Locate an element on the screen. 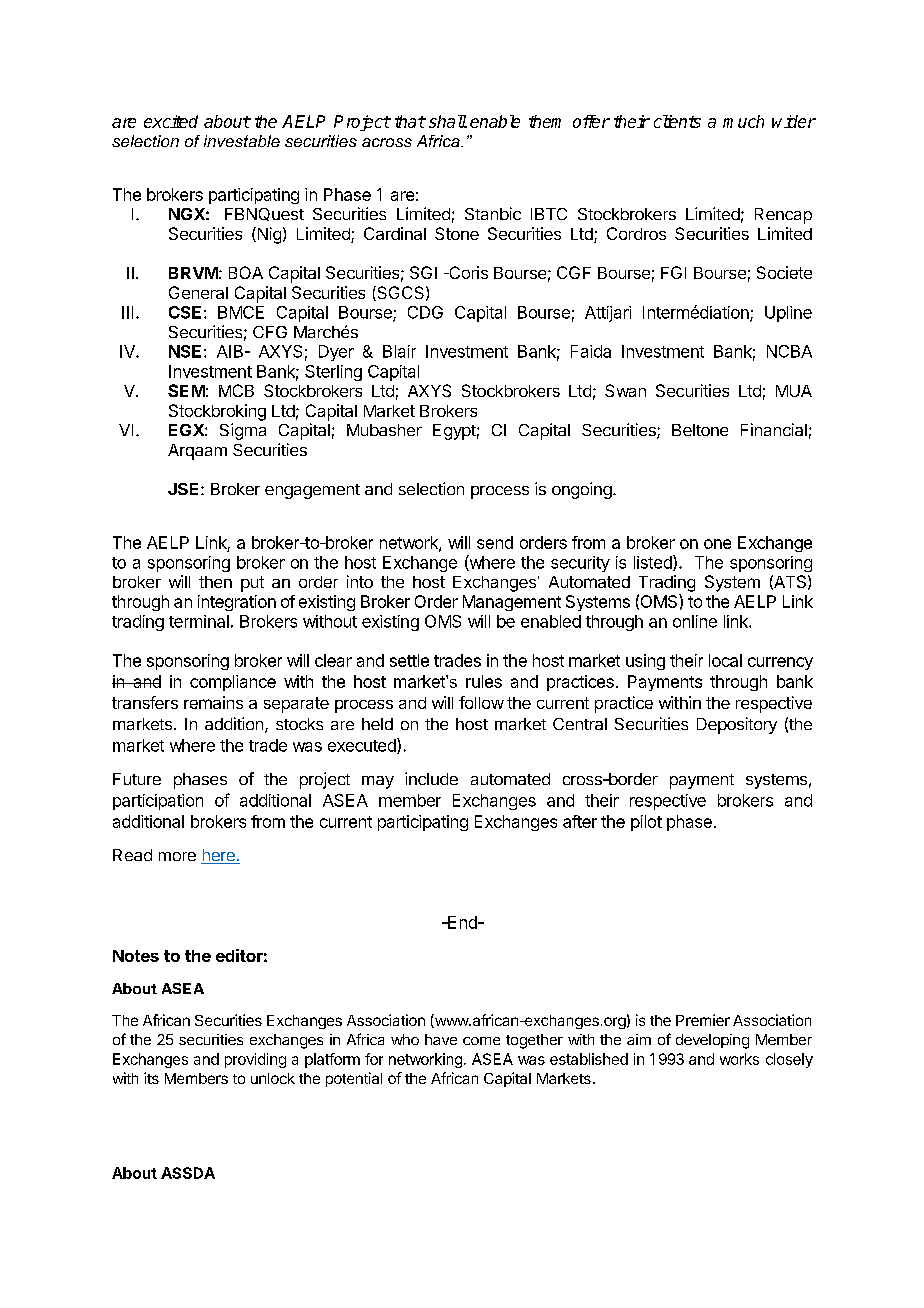 Image resolution: width=924 pixels, height=1308 pixels. listed is located at coordinates (654, 563).
